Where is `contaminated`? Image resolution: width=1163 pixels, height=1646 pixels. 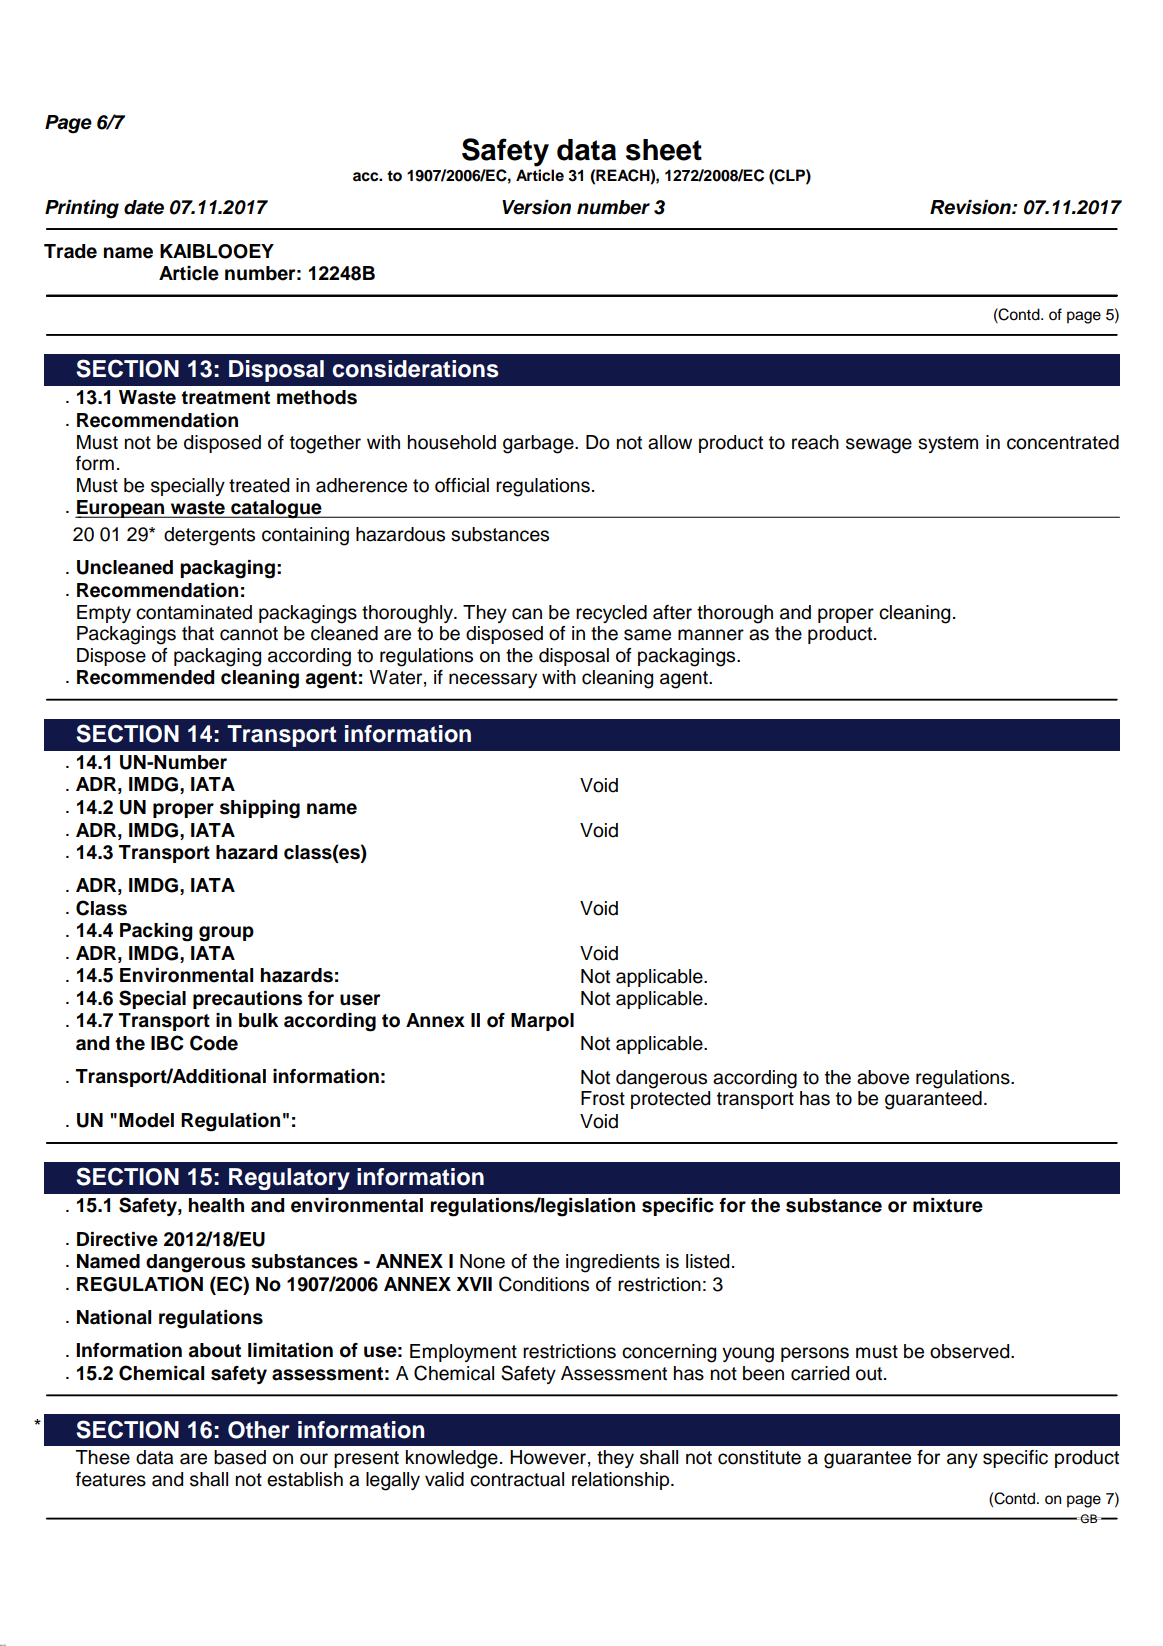 contaminated is located at coordinates (194, 612).
